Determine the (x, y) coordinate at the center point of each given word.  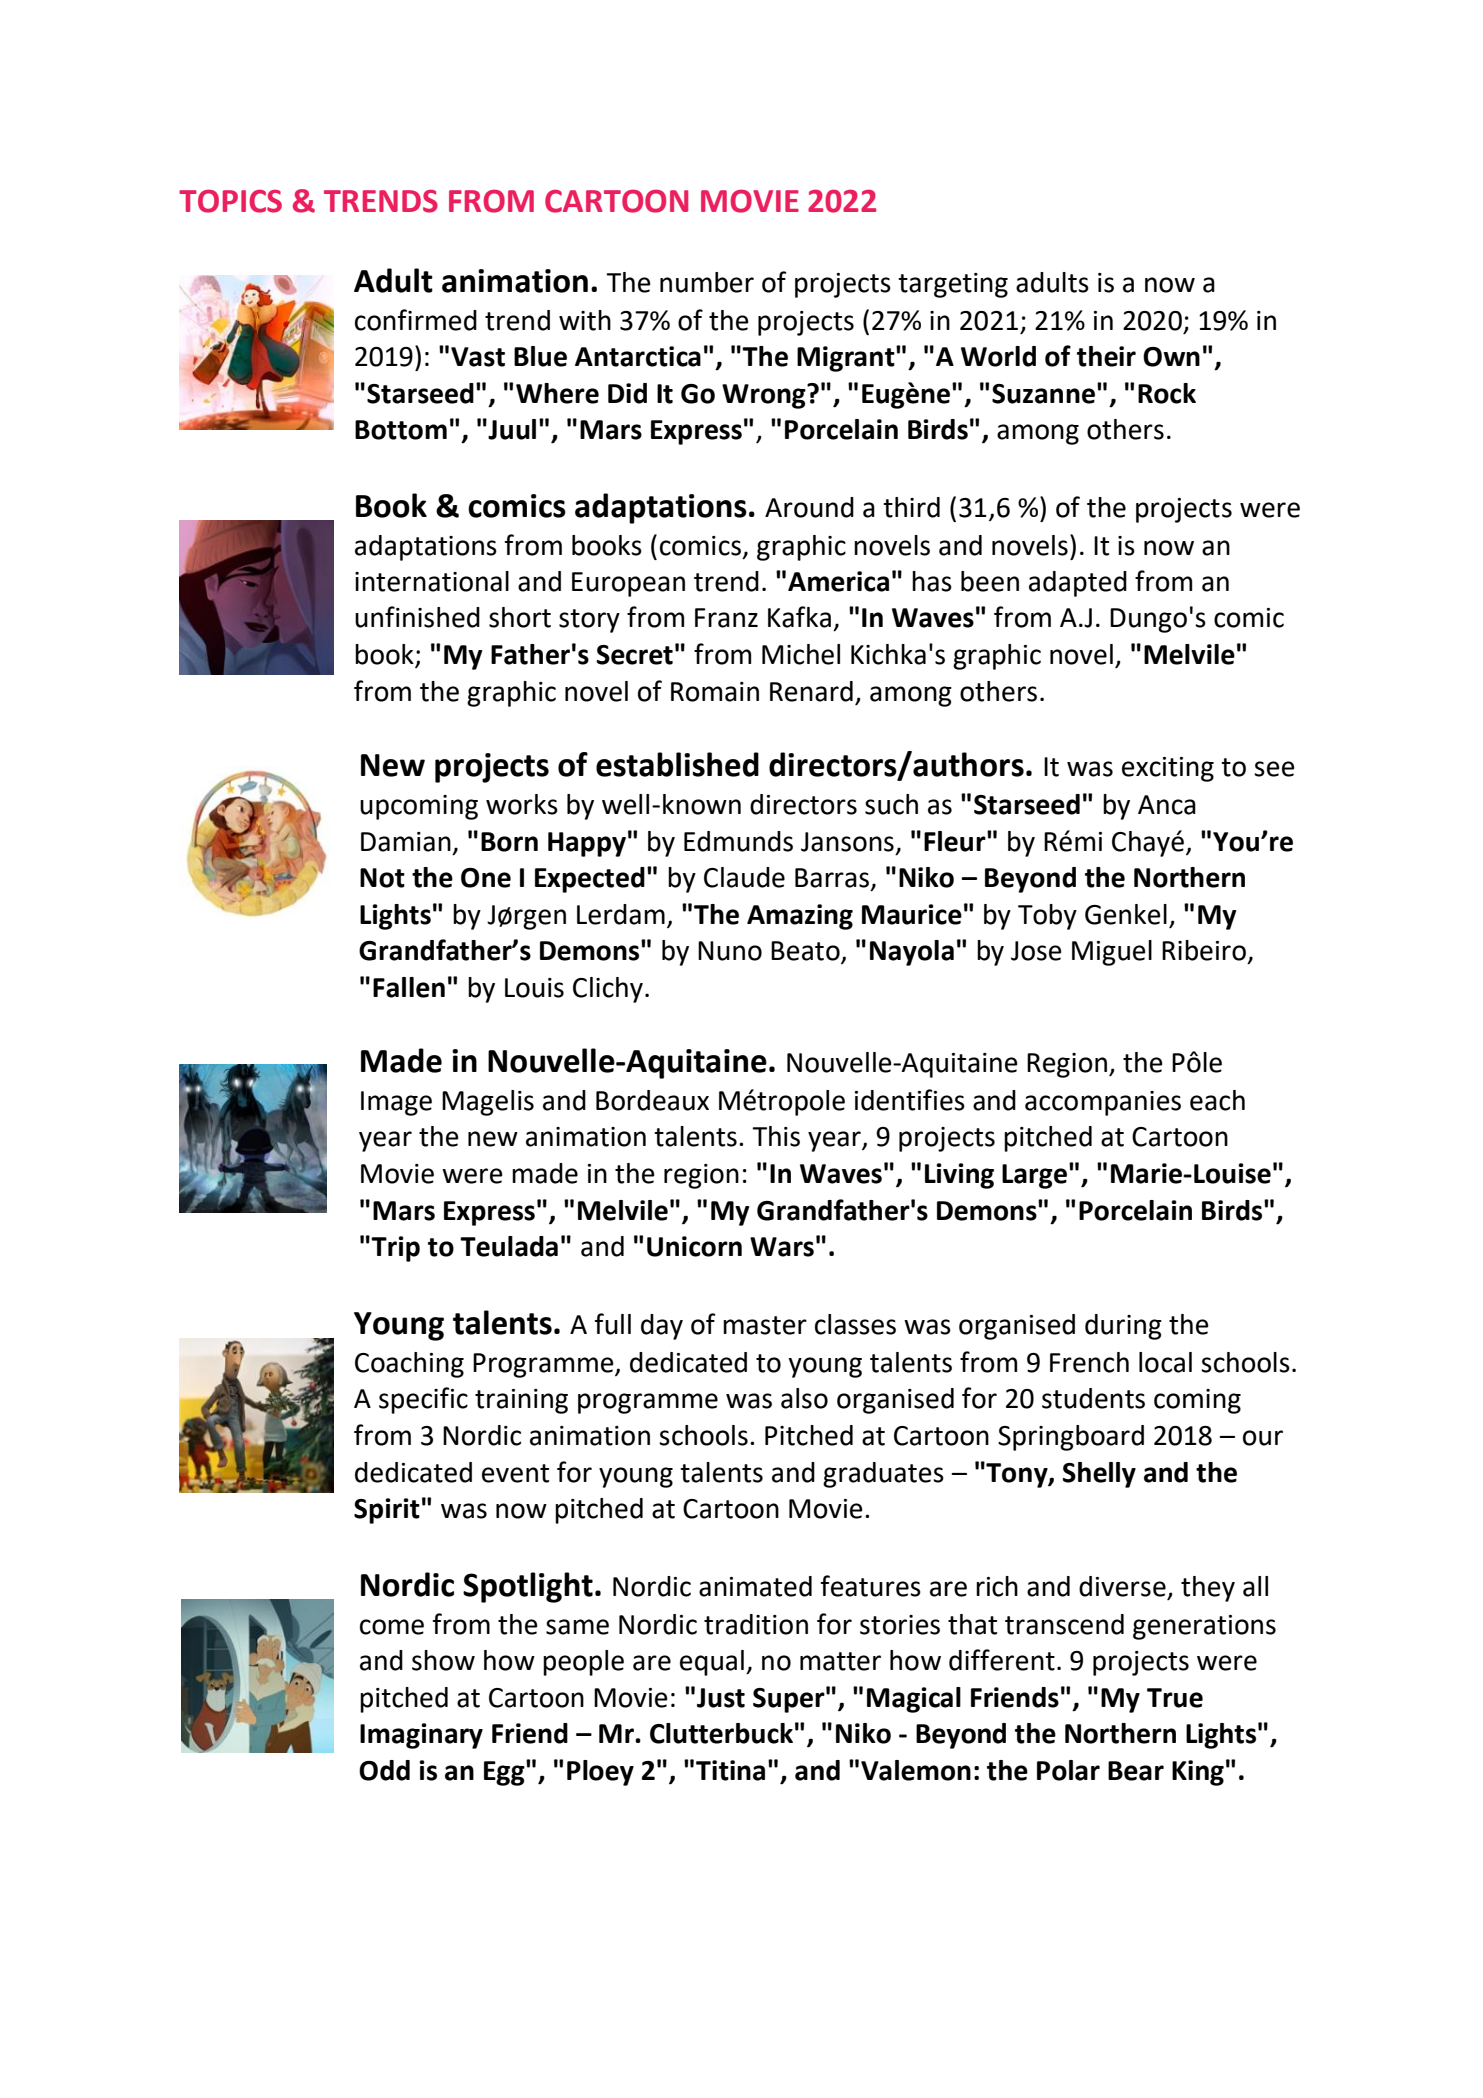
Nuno (730, 951)
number (707, 282)
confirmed (416, 320)
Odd (384, 1770)
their (1106, 356)
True (1175, 1698)
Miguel (1112, 953)
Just (721, 1698)
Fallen (409, 987)
